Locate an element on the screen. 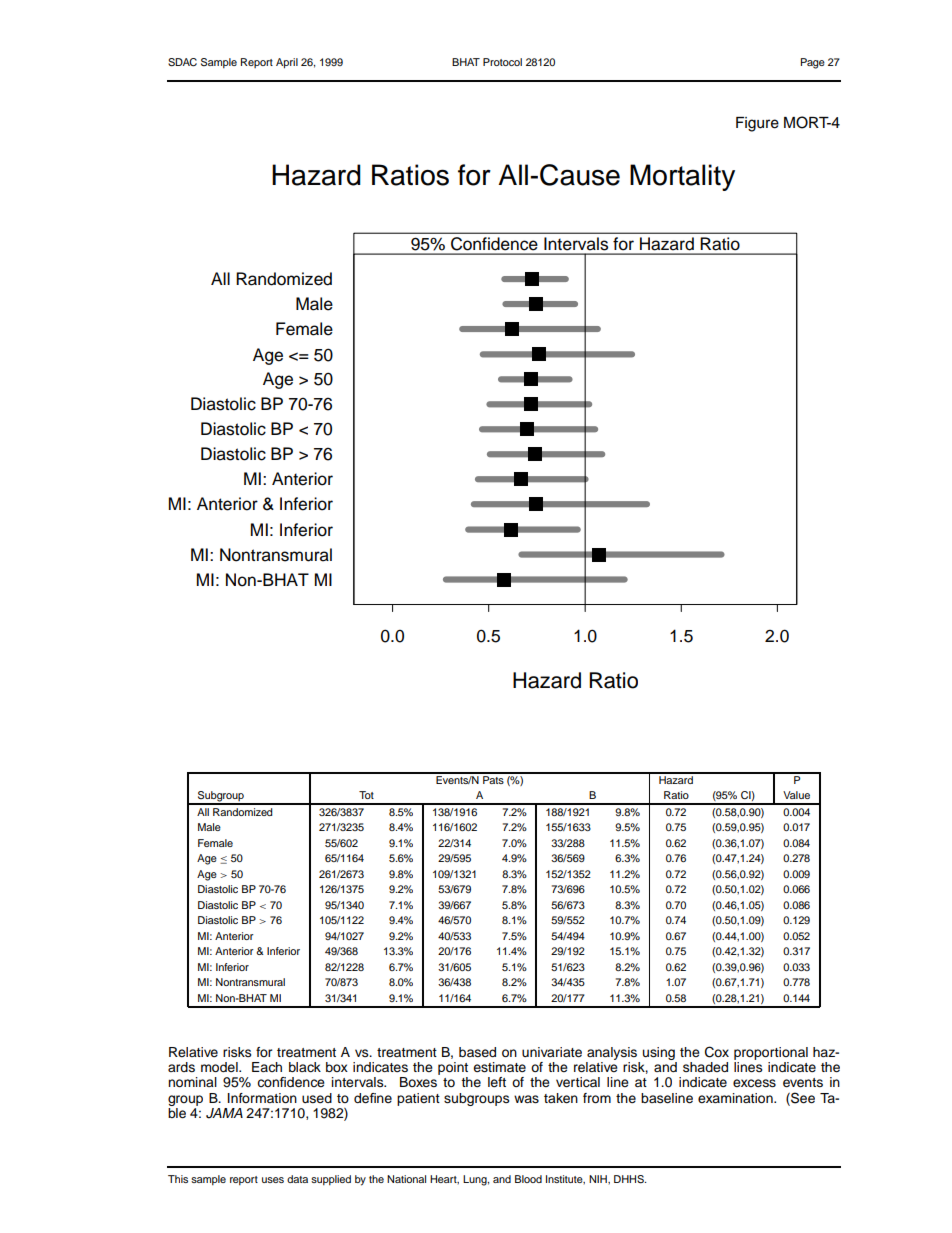  uses is located at coordinates (273, 1180).
